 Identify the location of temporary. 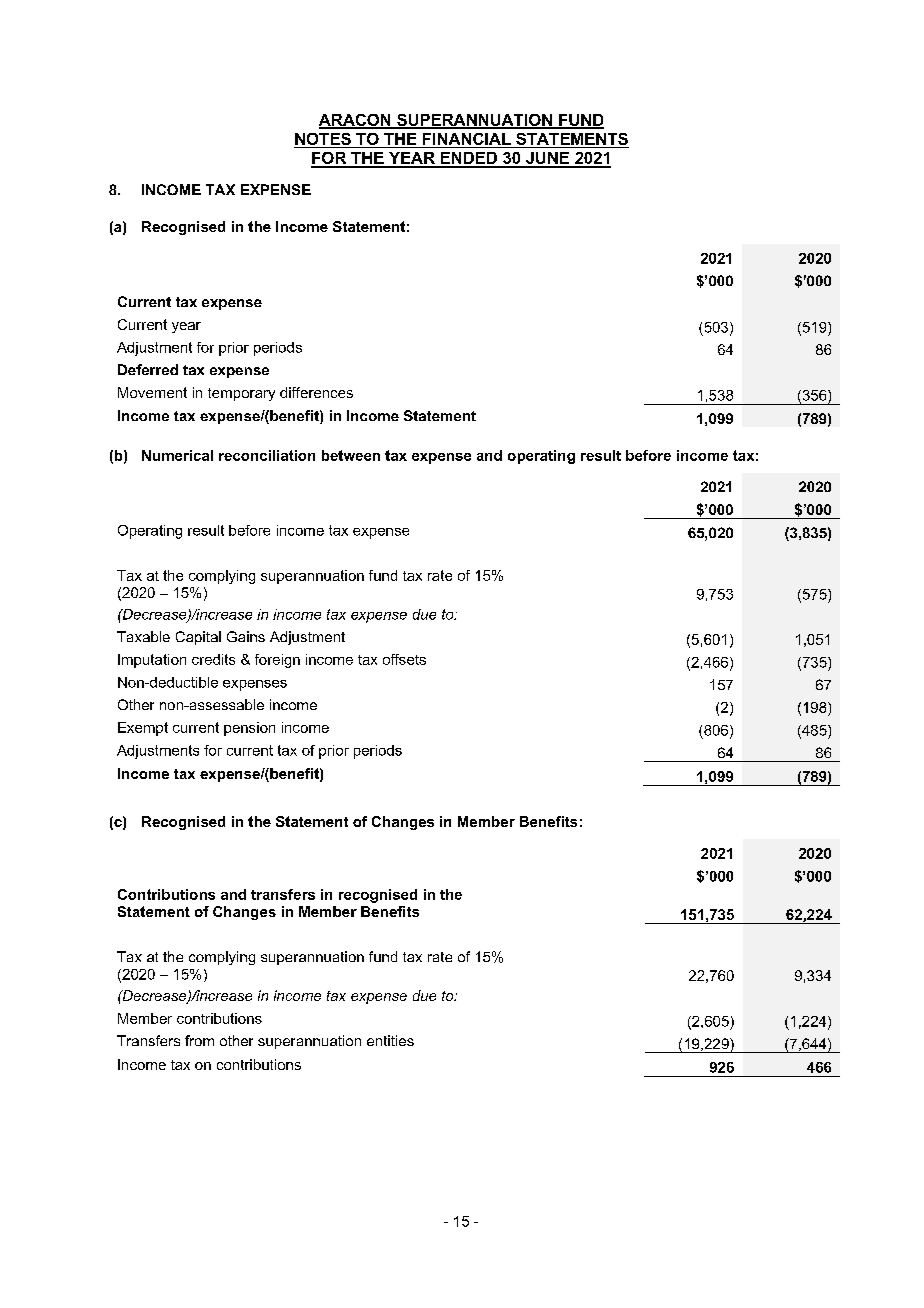
(241, 394).
